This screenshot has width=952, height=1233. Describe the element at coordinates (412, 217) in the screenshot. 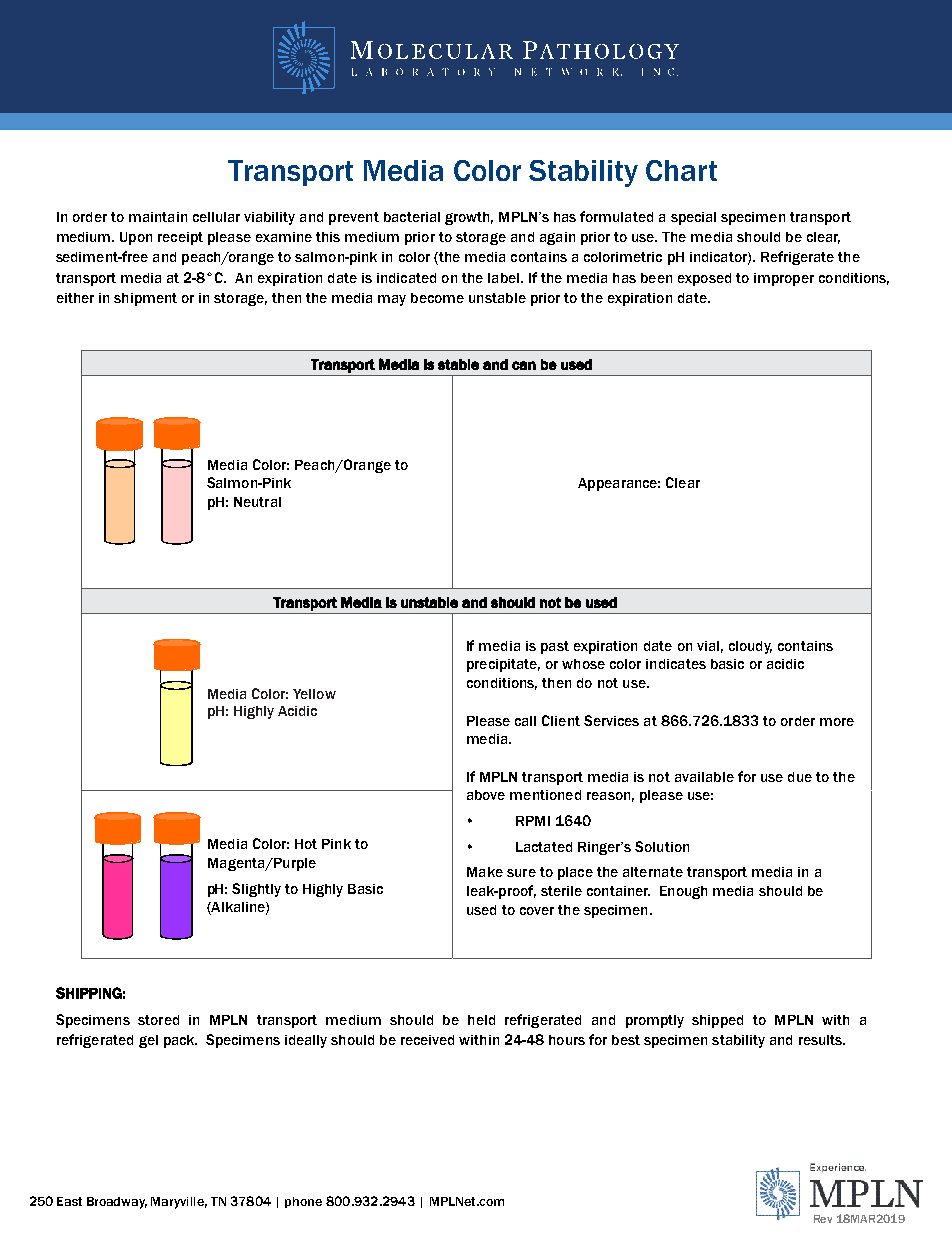

I see `bacterial` at that location.
